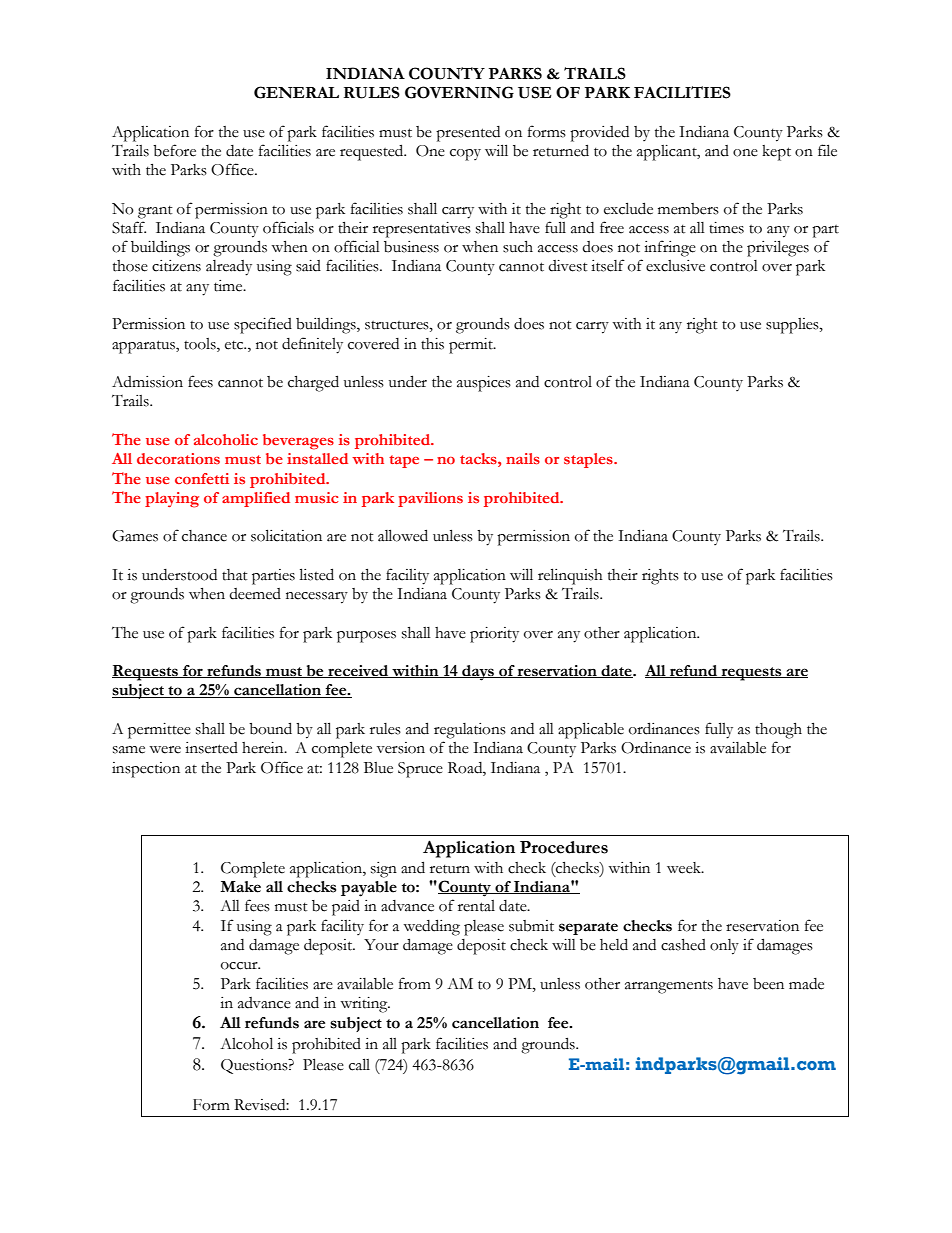 This page has width=952, height=1233. Describe the element at coordinates (174, 150) in the page. I see `before` at that location.
